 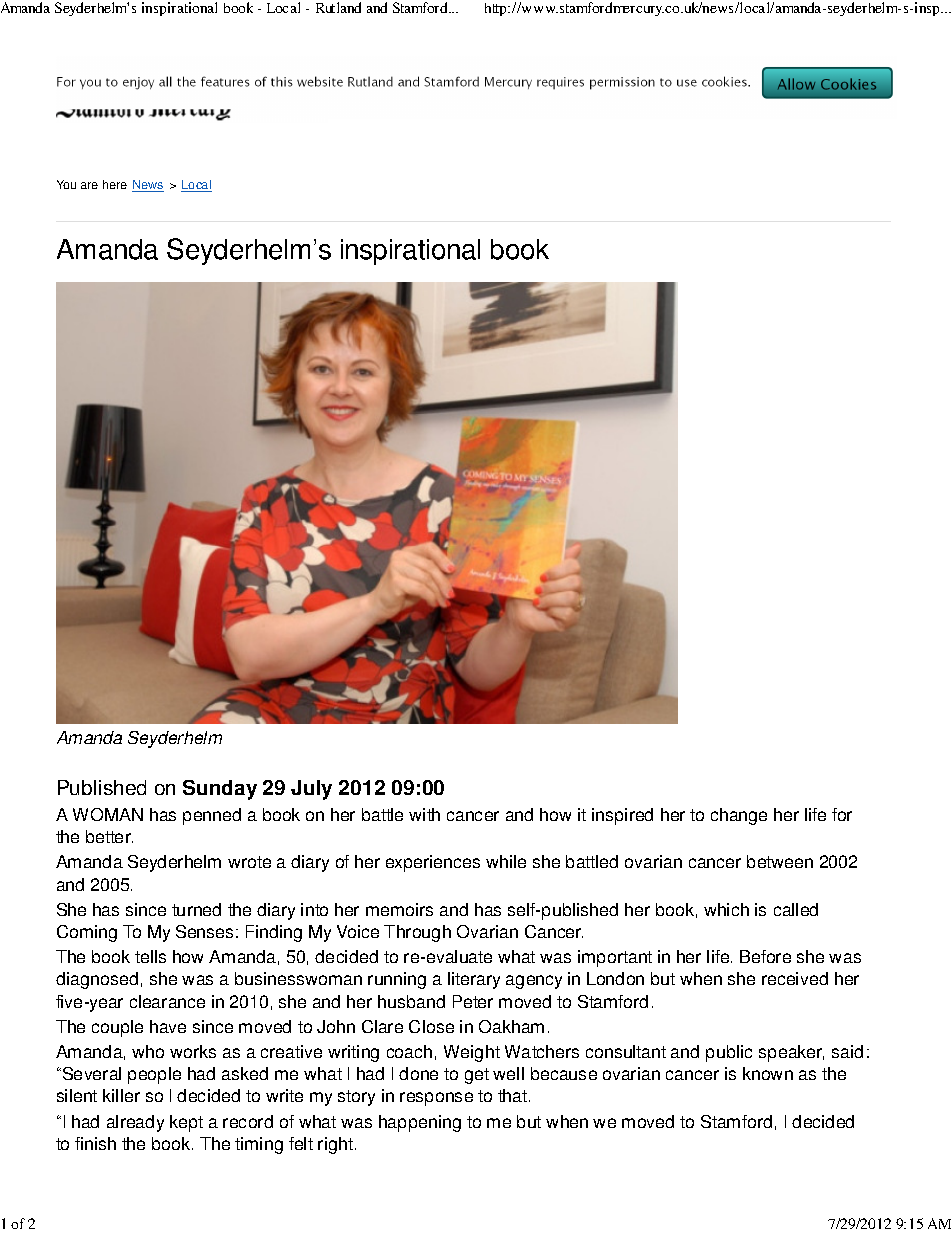 What do you see at coordinates (338, 7) in the image?
I see `Rutland` at bounding box center [338, 7].
